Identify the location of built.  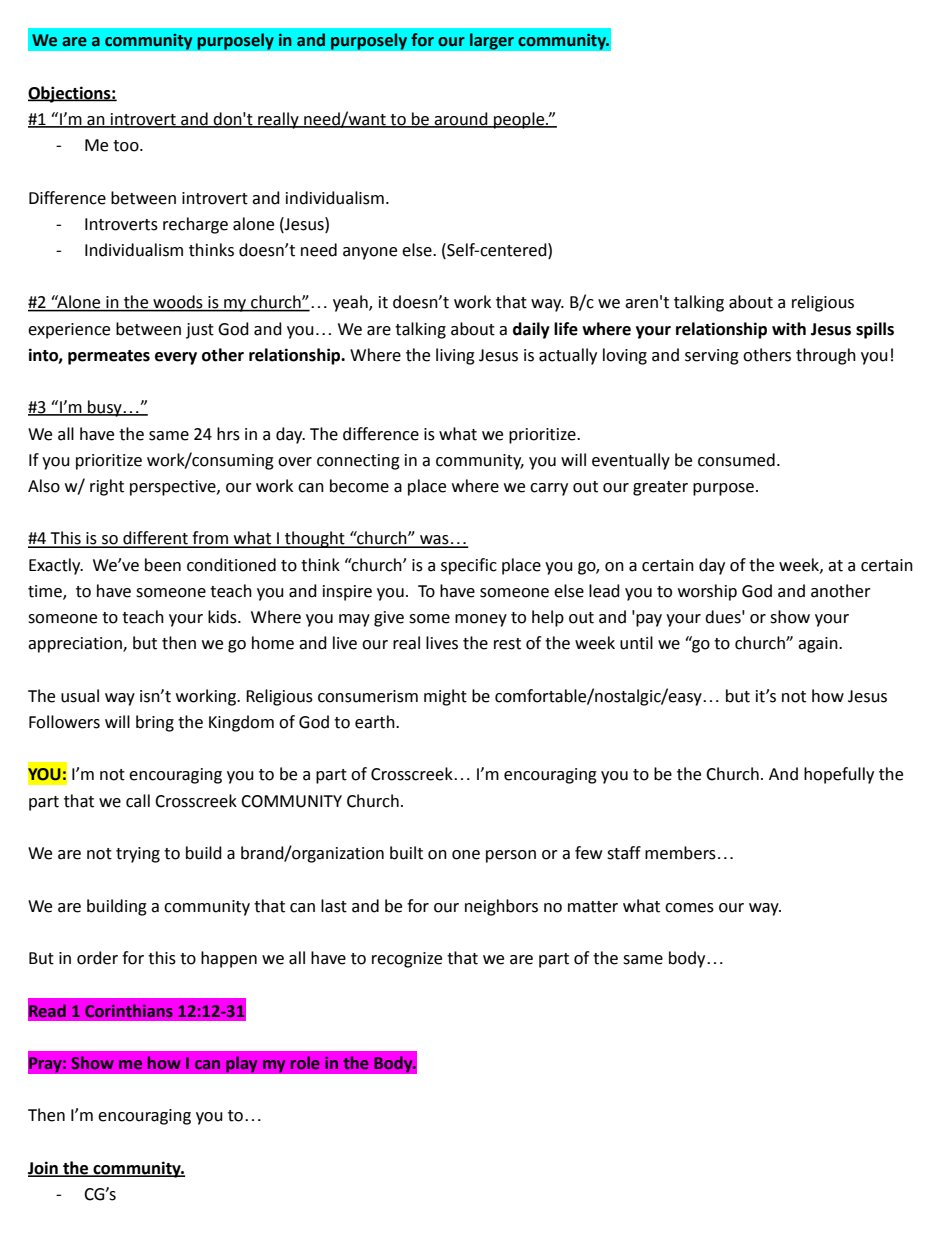
(406, 853).
